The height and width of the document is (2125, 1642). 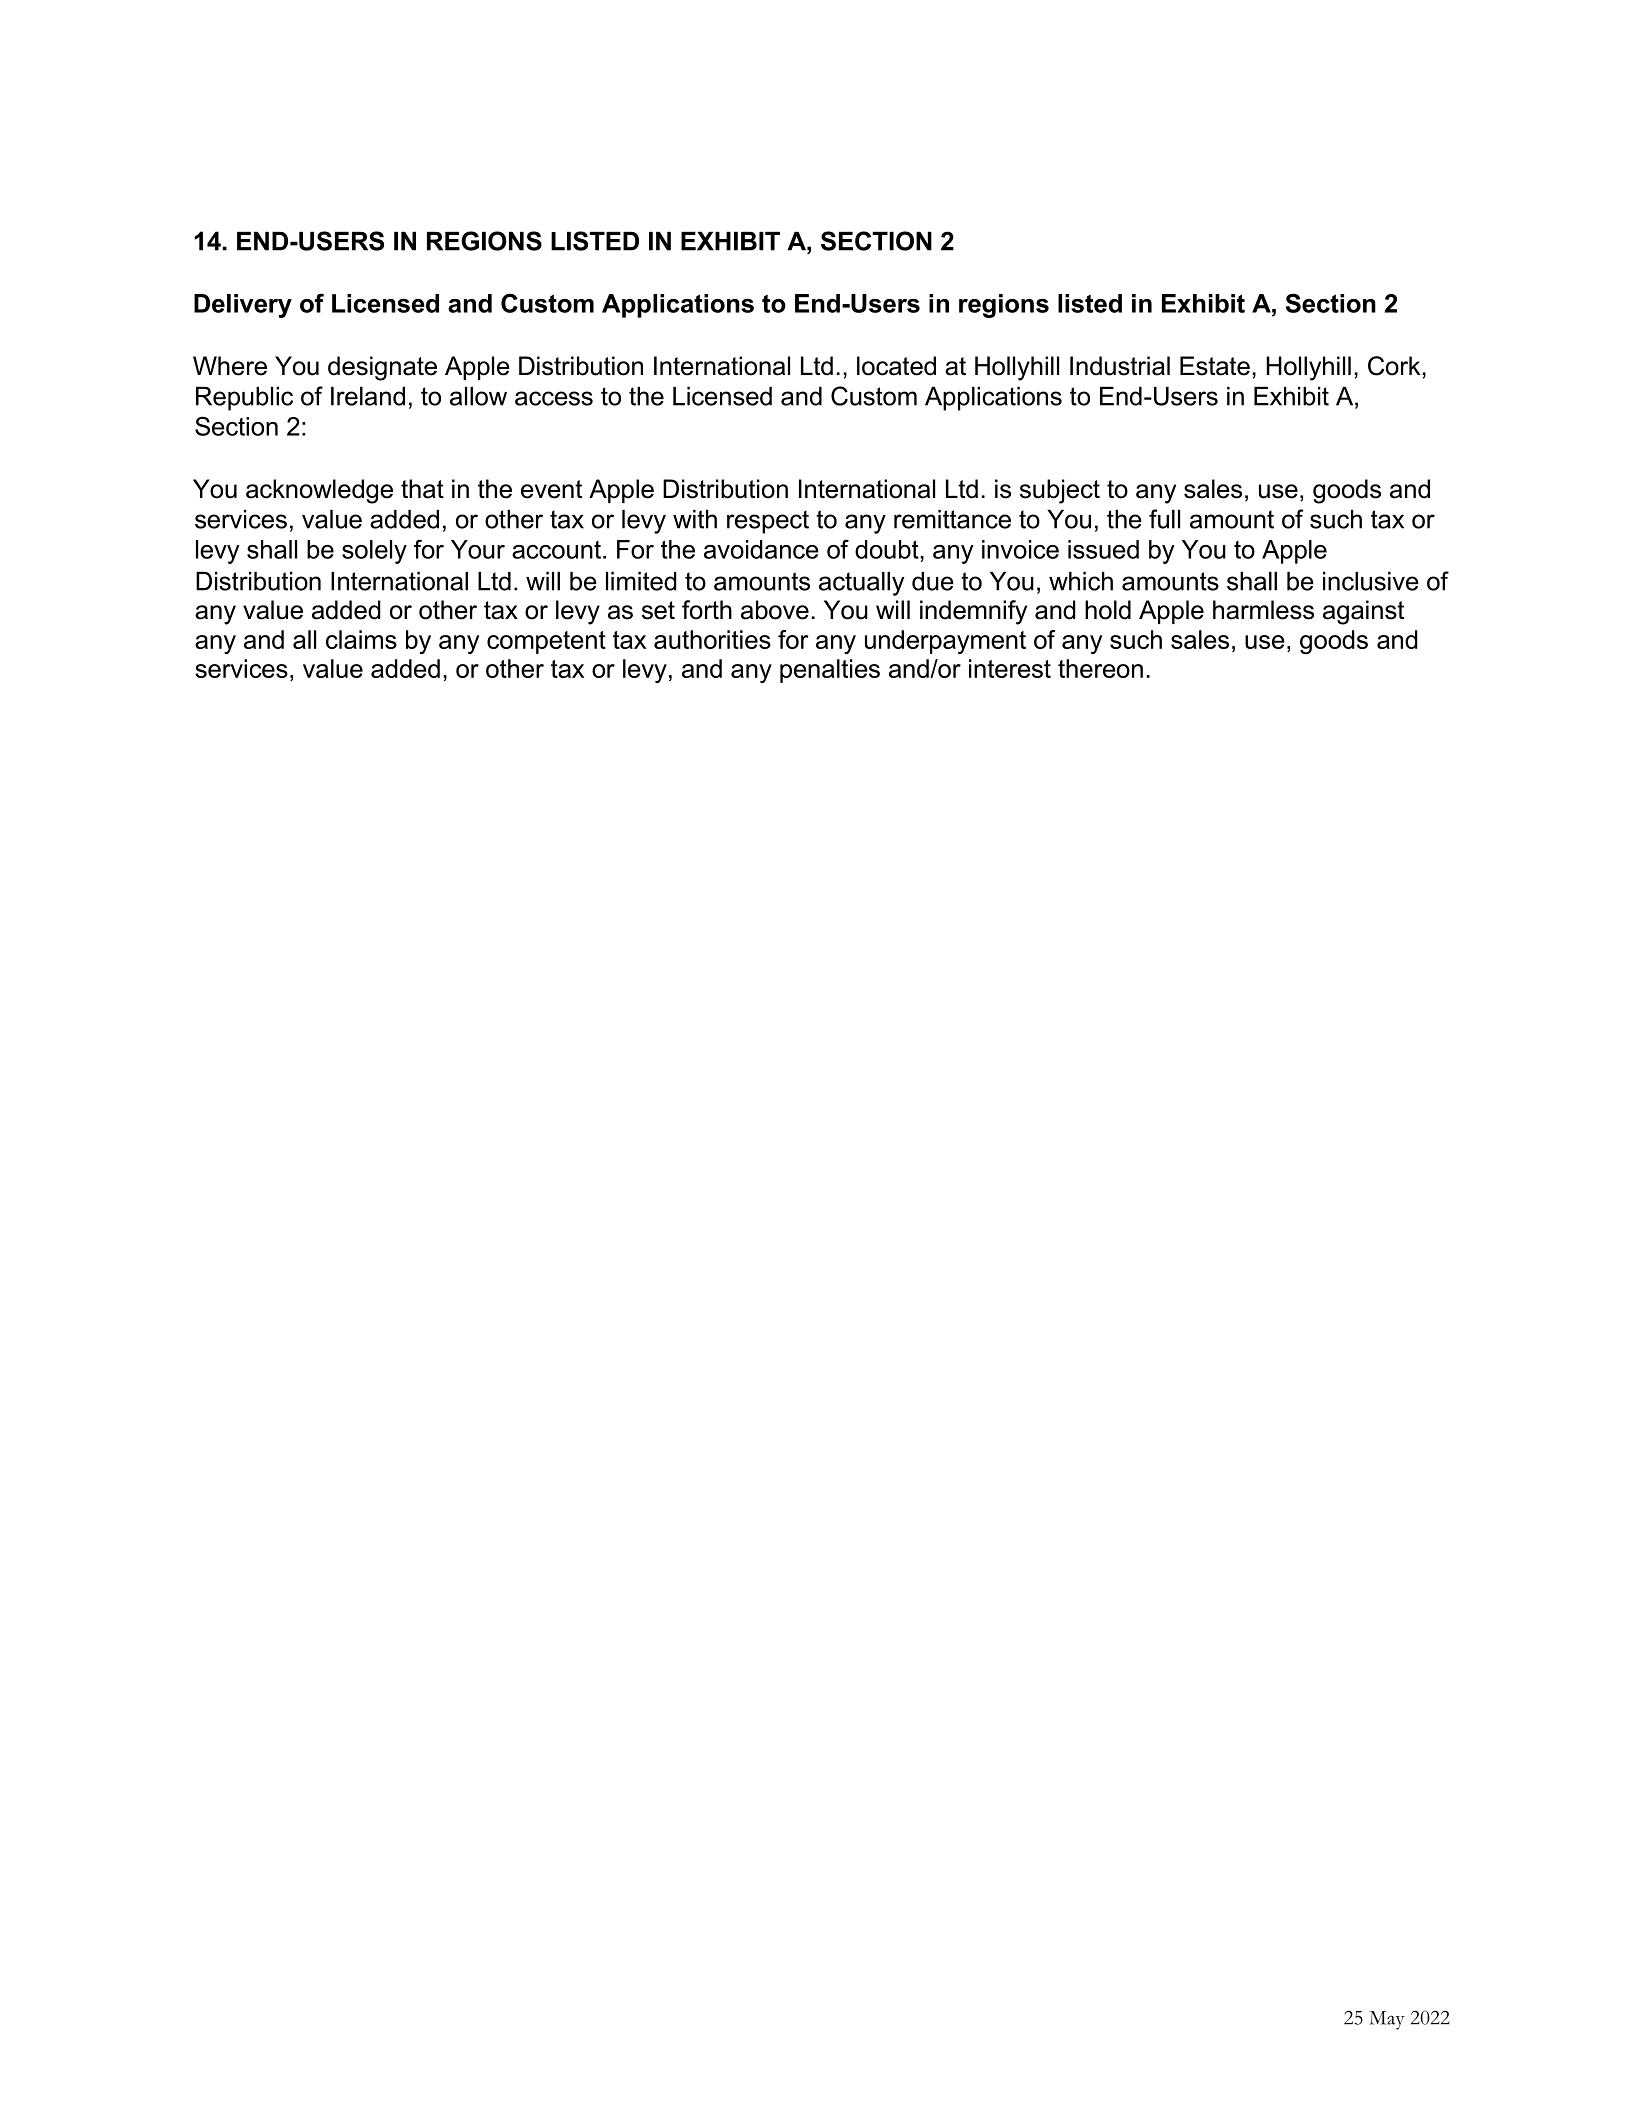 I want to click on underpayment, so click(x=945, y=642).
